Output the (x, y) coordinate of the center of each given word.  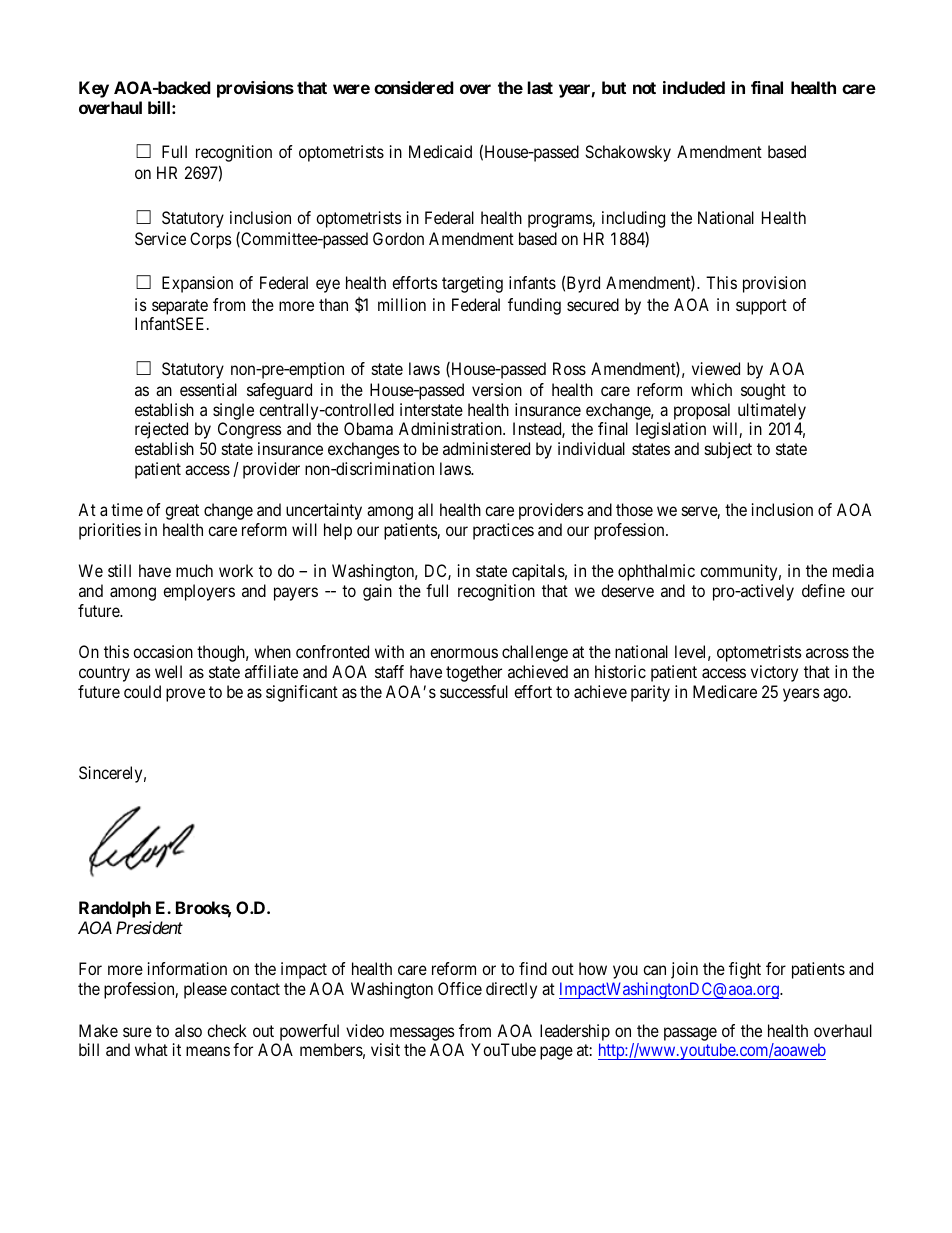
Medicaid (440, 151)
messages (422, 1034)
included (694, 87)
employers (199, 592)
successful (474, 691)
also (188, 1030)
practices (503, 531)
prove (185, 695)
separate (180, 307)
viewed (716, 368)
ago (836, 695)
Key (94, 89)
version (497, 389)
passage (690, 1034)
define (823, 590)
